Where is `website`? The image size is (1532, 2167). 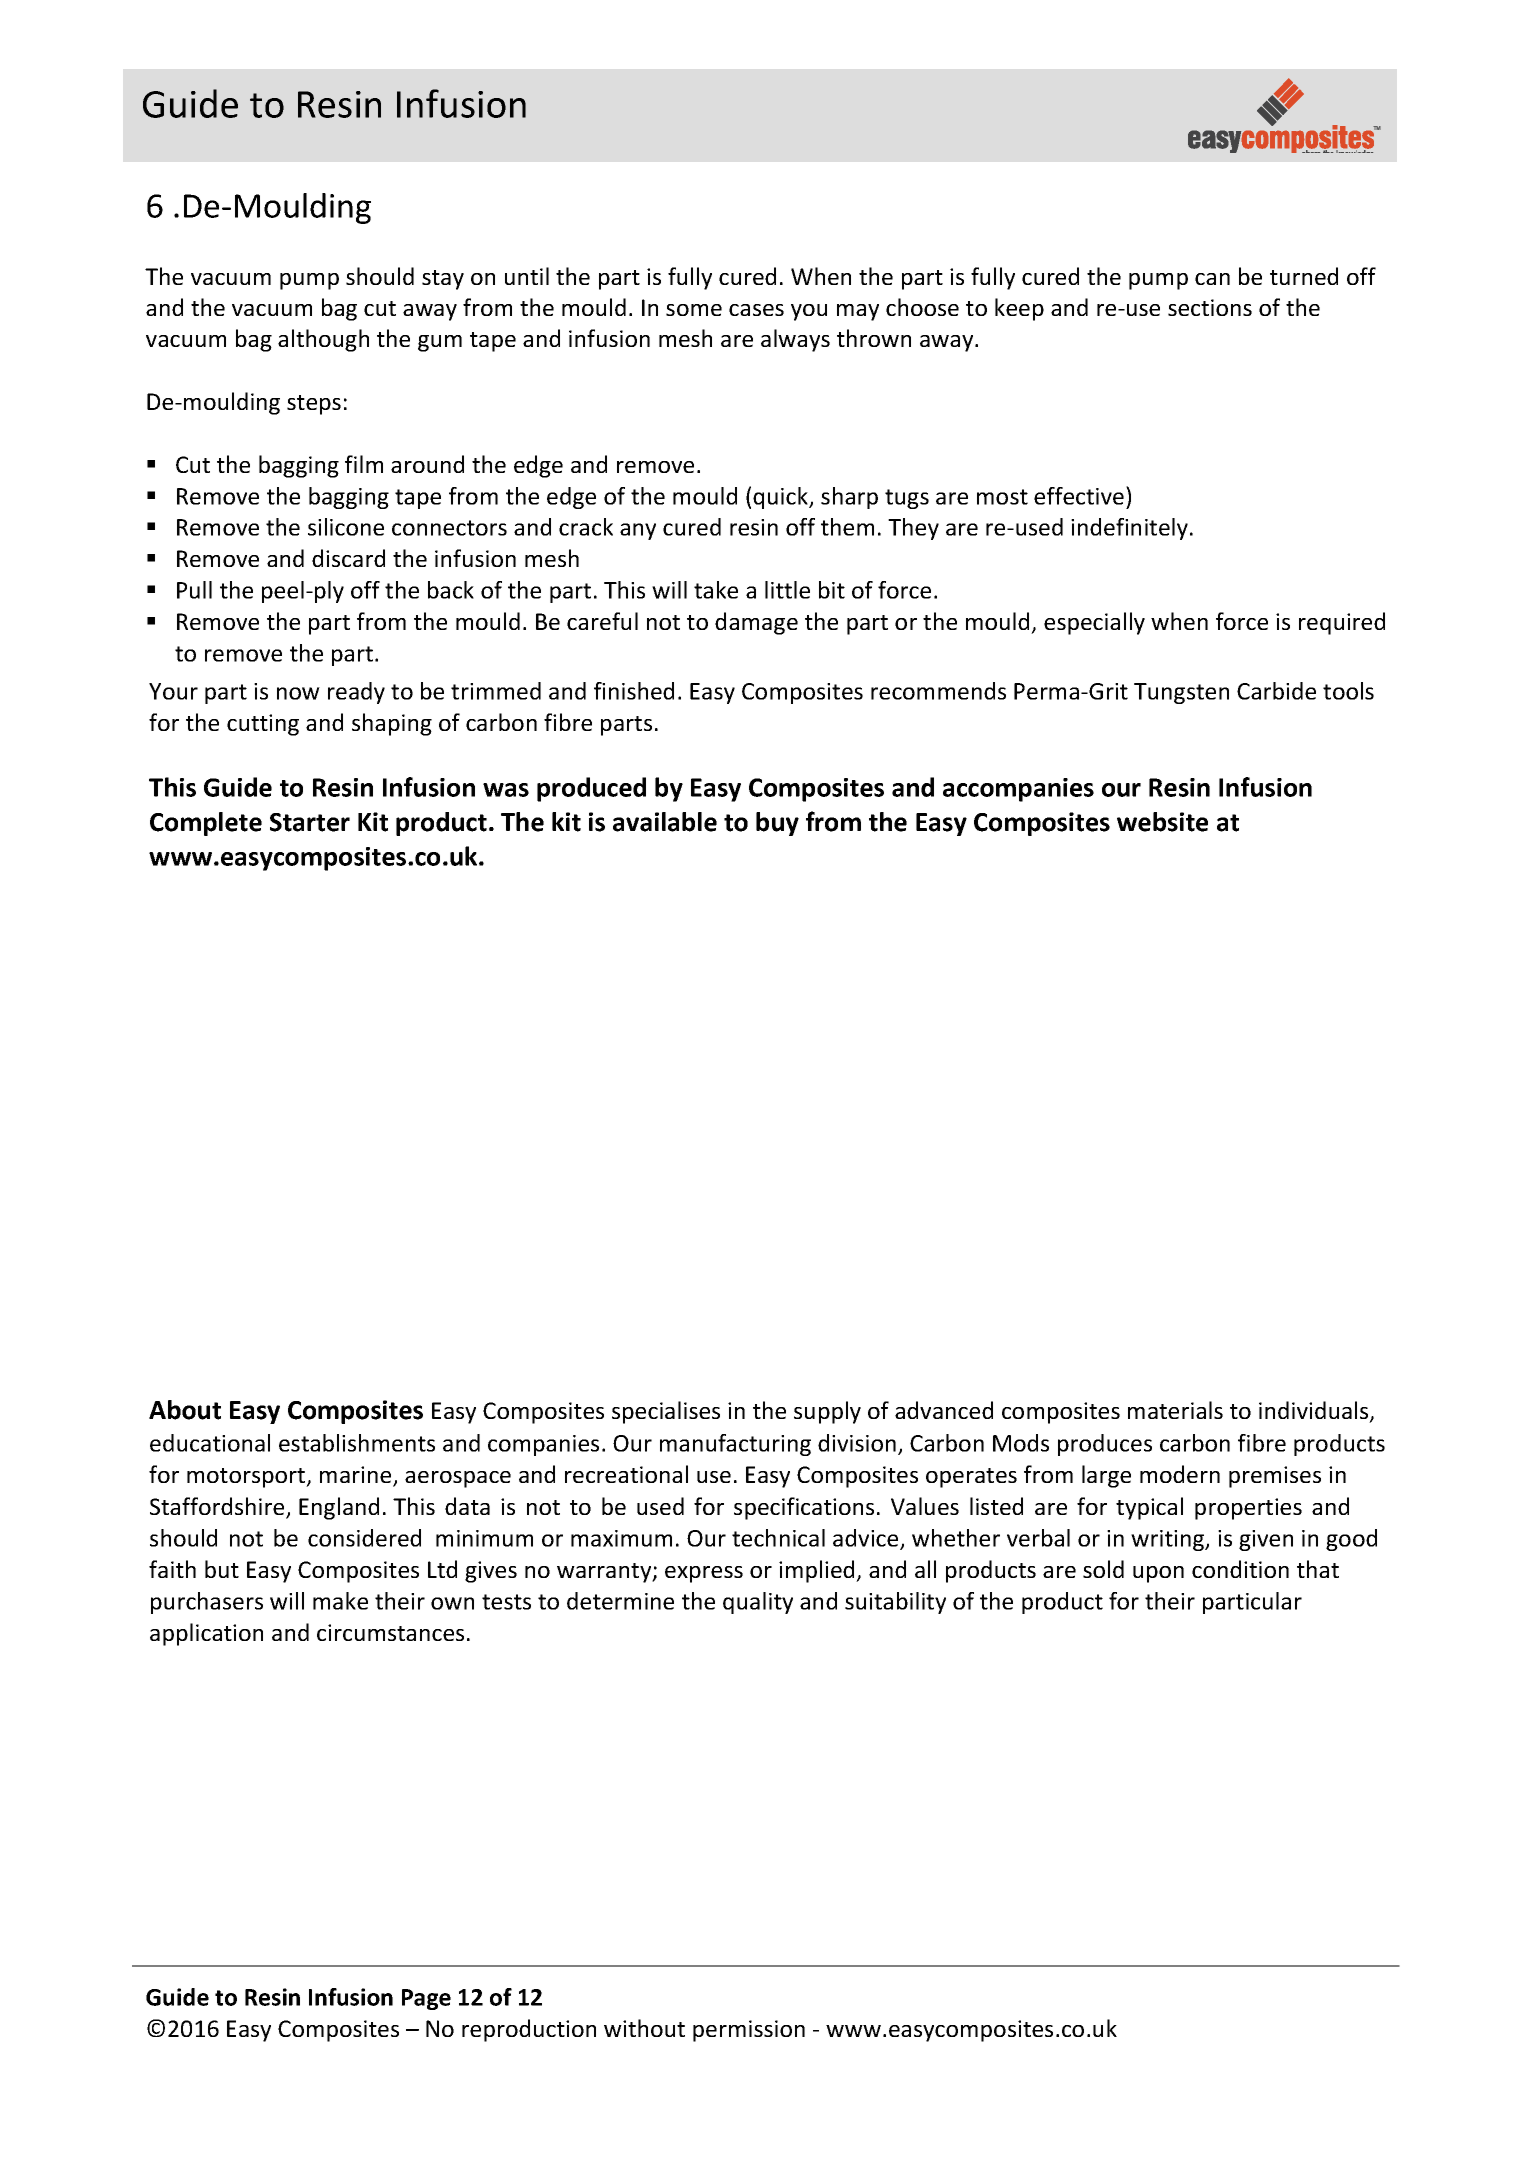
website is located at coordinates (1162, 822).
